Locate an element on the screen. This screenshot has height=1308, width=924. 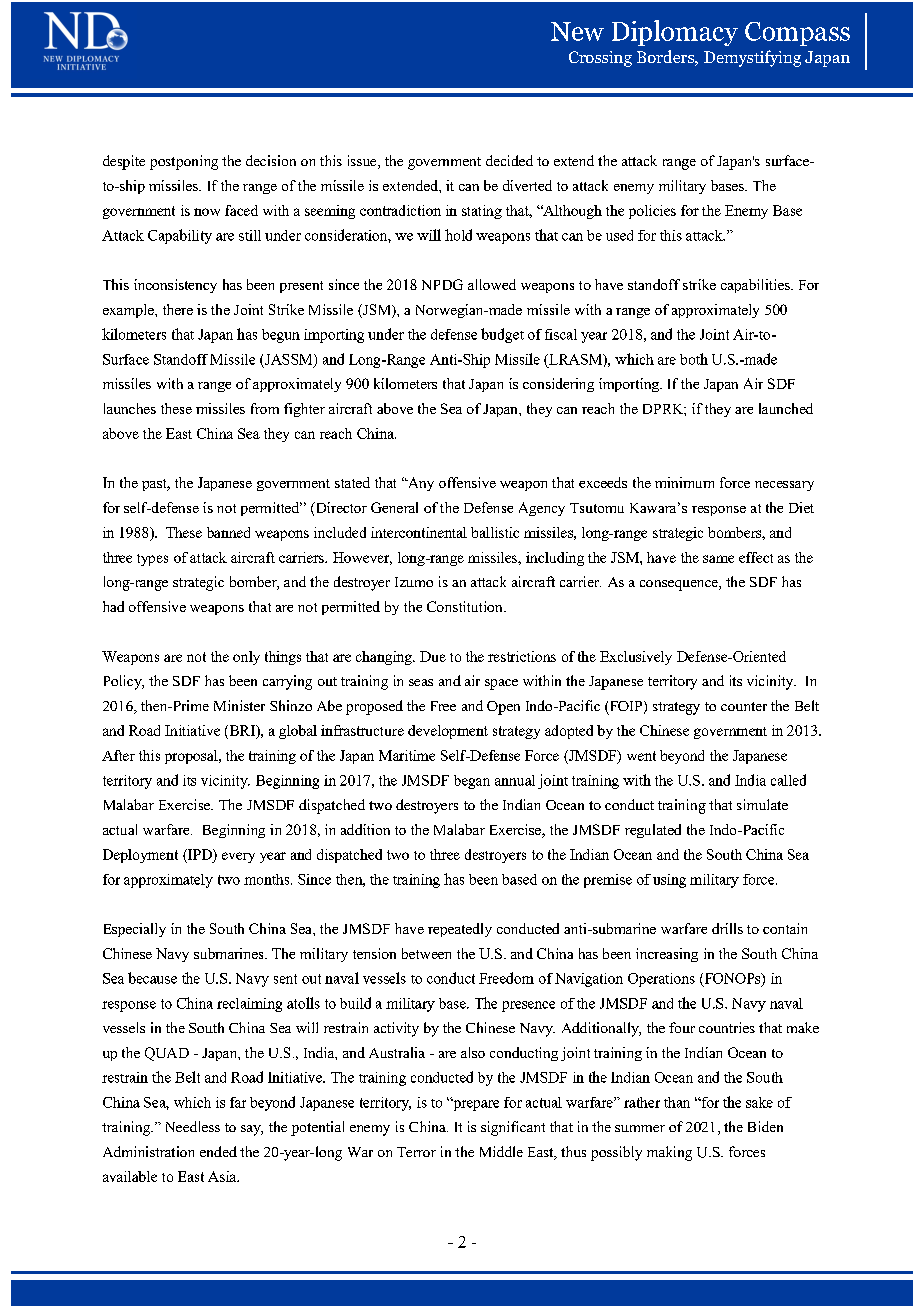
Demystifying is located at coordinates (752, 58).
